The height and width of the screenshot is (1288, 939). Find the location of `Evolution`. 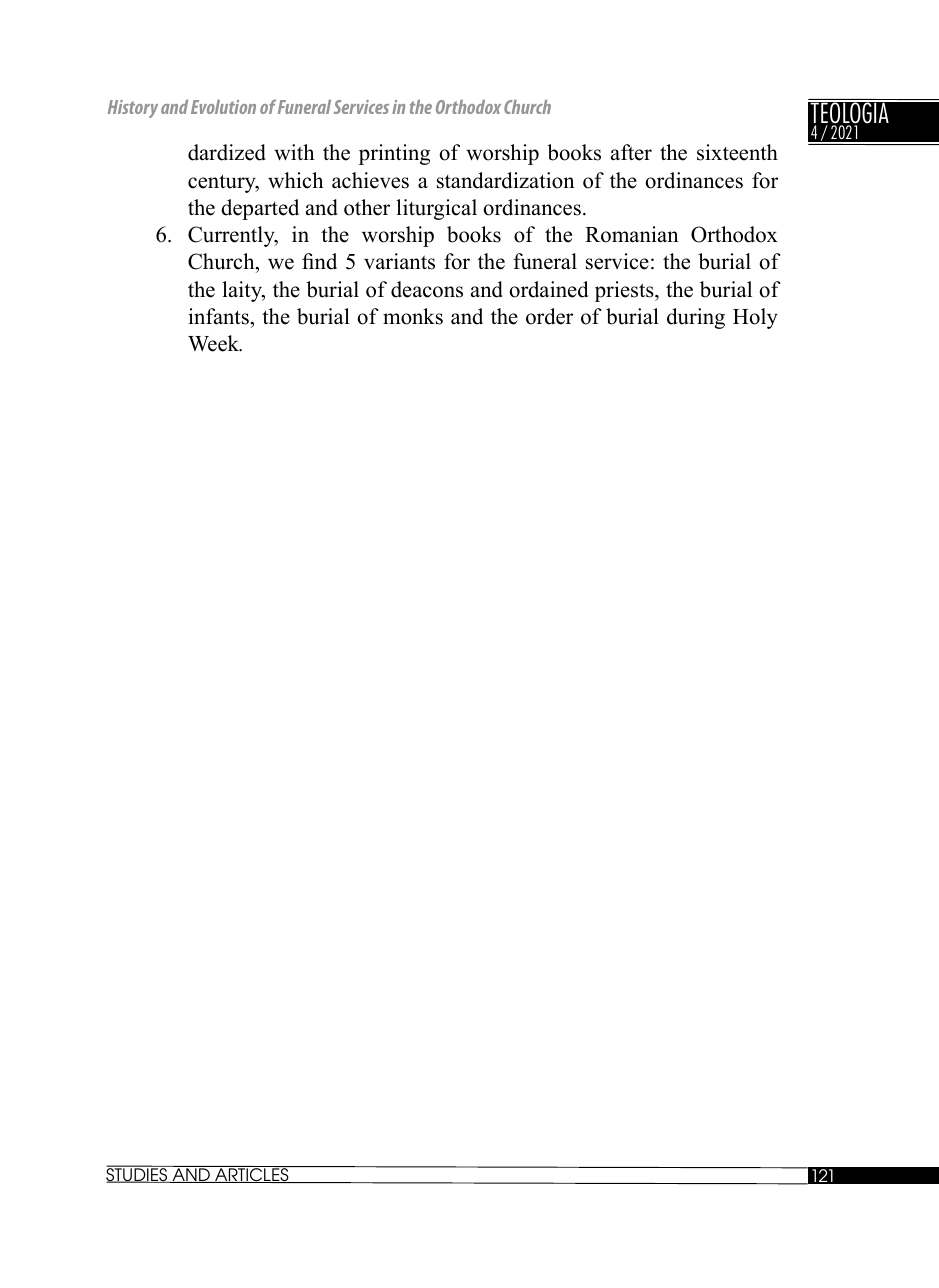

Evolution is located at coordinates (223, 107).
